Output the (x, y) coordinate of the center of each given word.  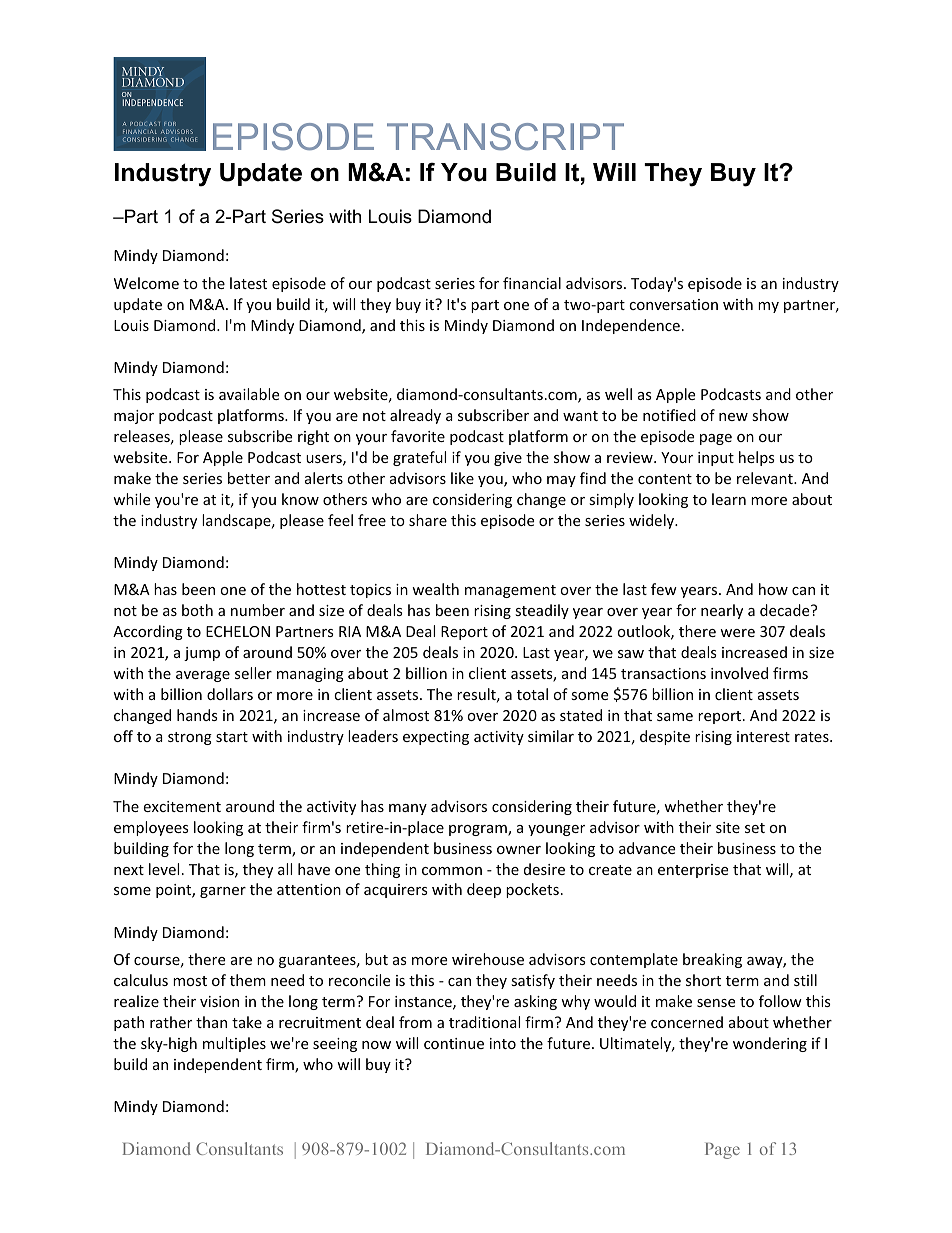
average (203, 676)
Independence (631, 326)
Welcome (146, 283)
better (249, 478)
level (164, 869)
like (462, 478)
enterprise (693, 871)
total (532, 694)
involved (739, 673)
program (479, 830)
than (211, 1022)
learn (729, 499)
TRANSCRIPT (505, 136)
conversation (673, 304)
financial (532, 283)
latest (248, 283)
